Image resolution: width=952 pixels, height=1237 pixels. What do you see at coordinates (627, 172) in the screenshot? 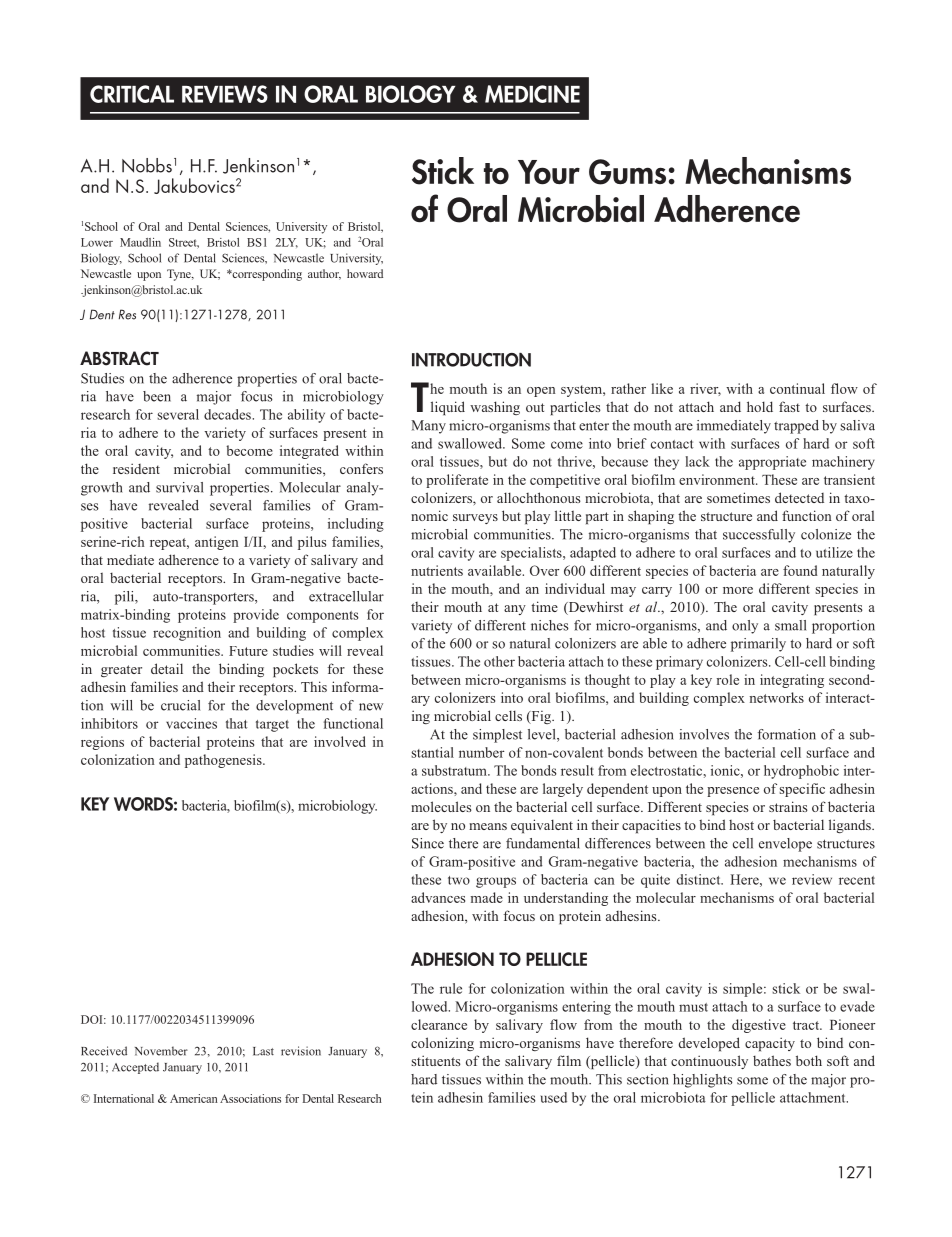
I see `Gums` at bounding box center [627, 172].
